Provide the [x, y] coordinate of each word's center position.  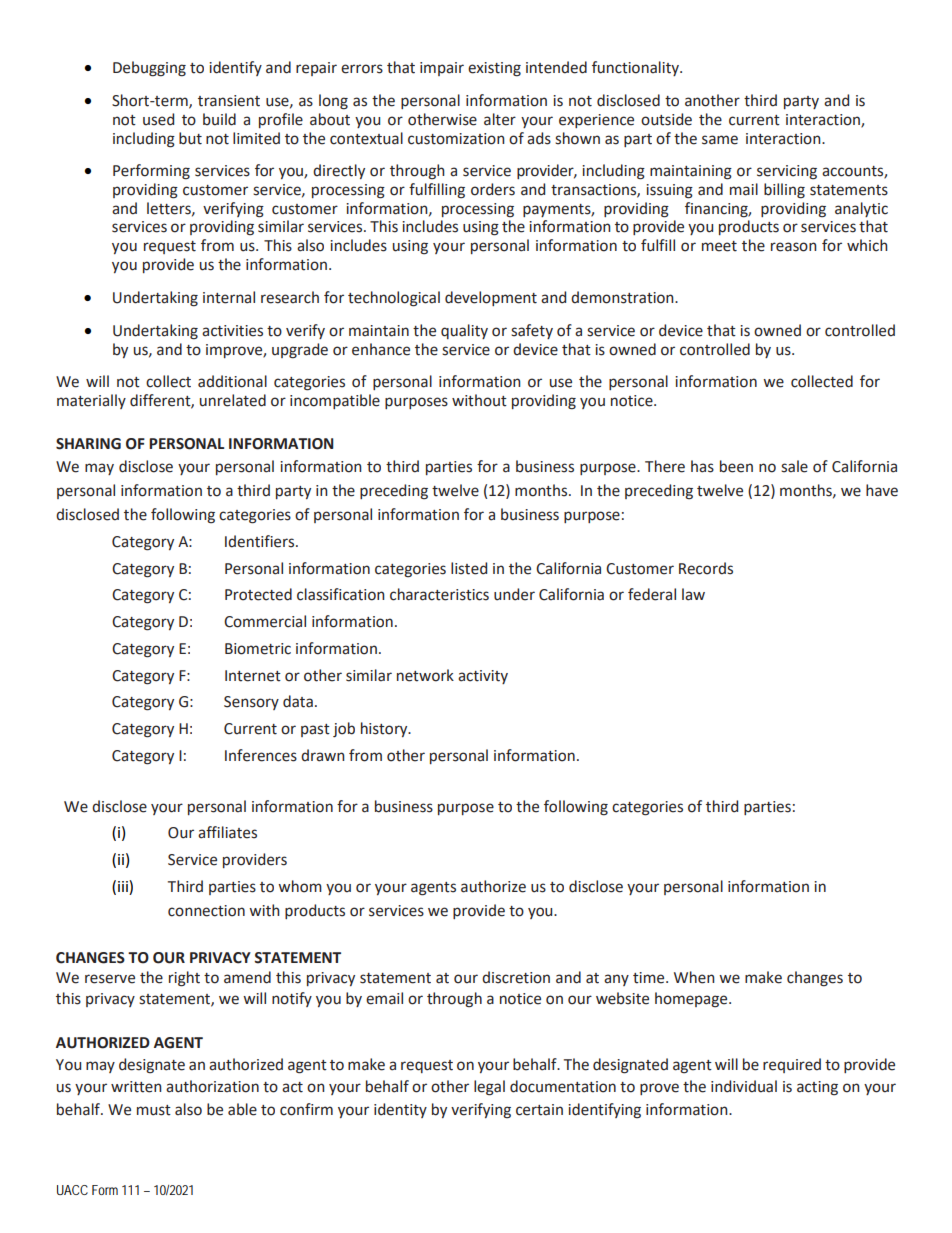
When [694, 977]
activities [232, 331]
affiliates [227, 832]
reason [794, 247]
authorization [212, 1086]
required [792, 1065]
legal [489, 1088]
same [720, 140]
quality [464, 331]
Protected [258, 594]
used [158, 119]
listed [469, 568]
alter [500, 119]
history [385, 729]
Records [706, 568]
